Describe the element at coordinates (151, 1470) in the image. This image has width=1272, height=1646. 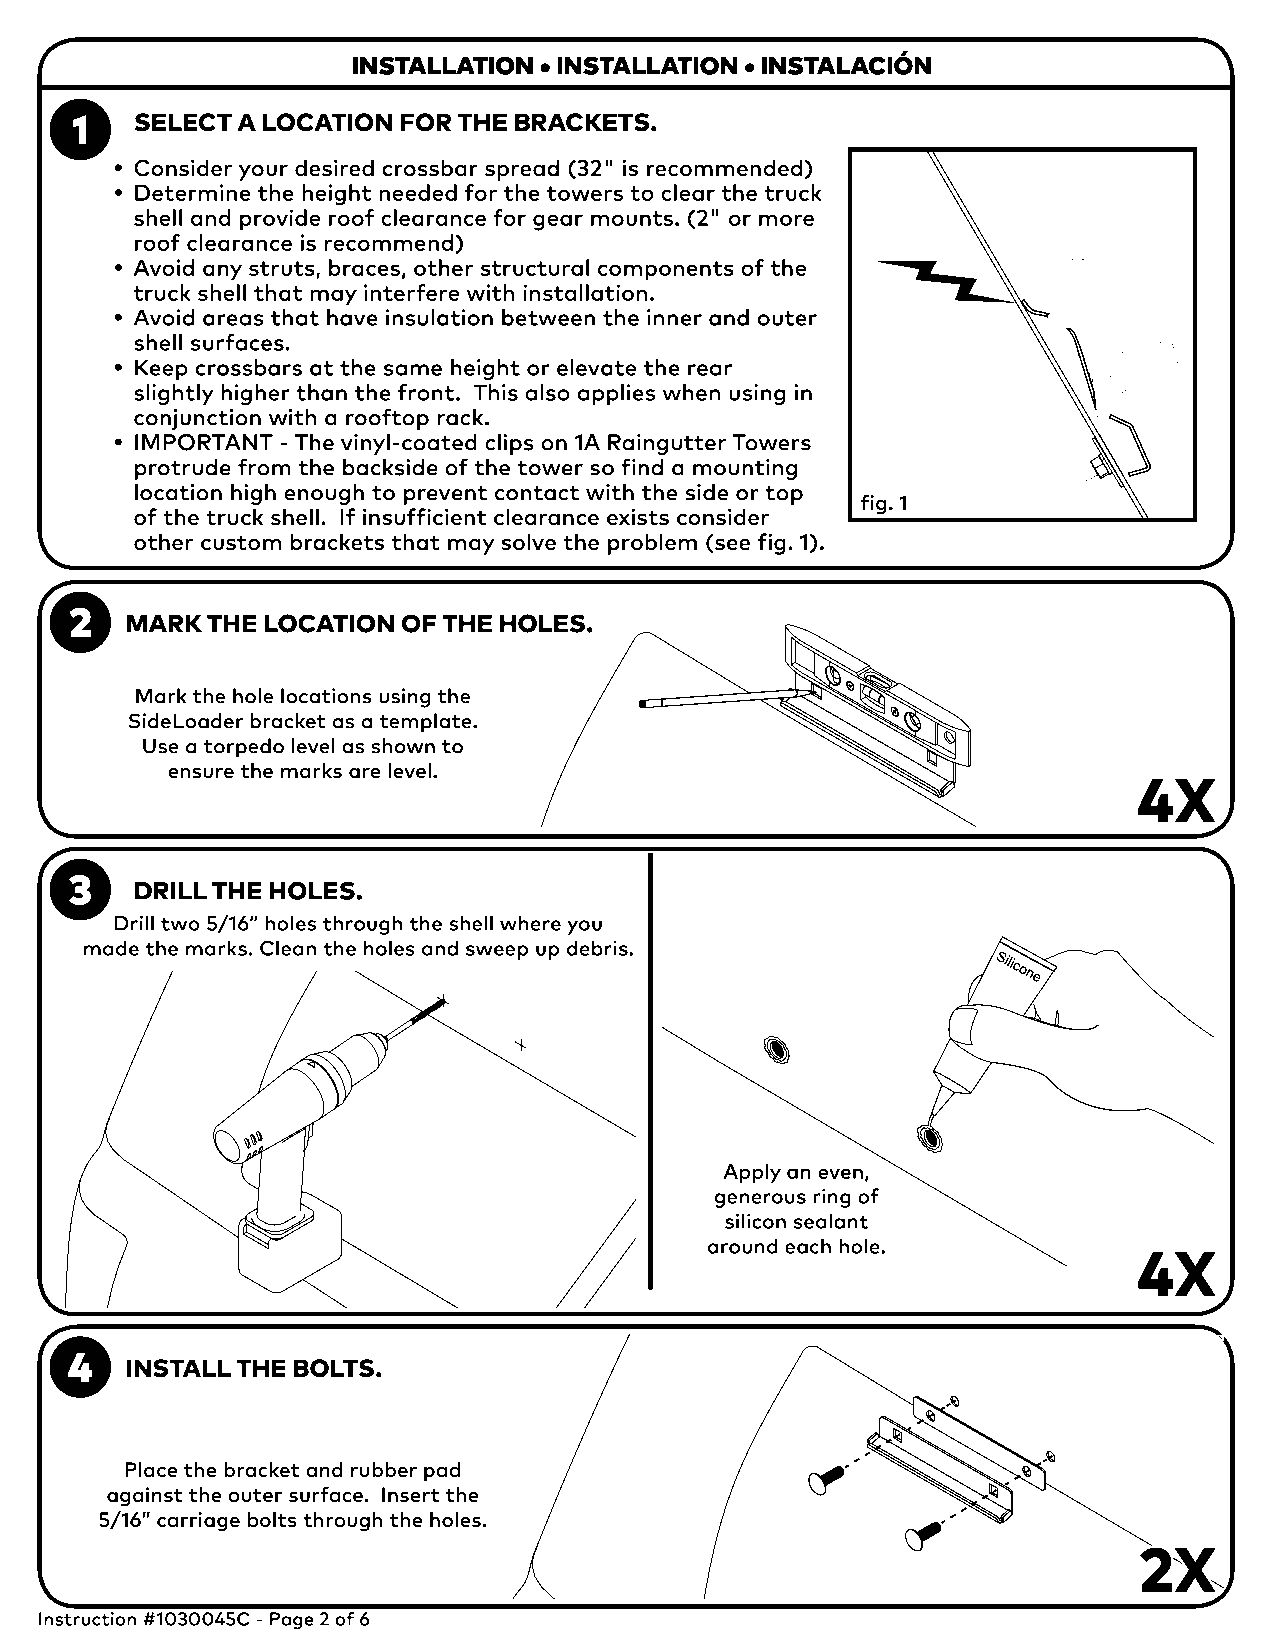
I see `Place` at that location.
